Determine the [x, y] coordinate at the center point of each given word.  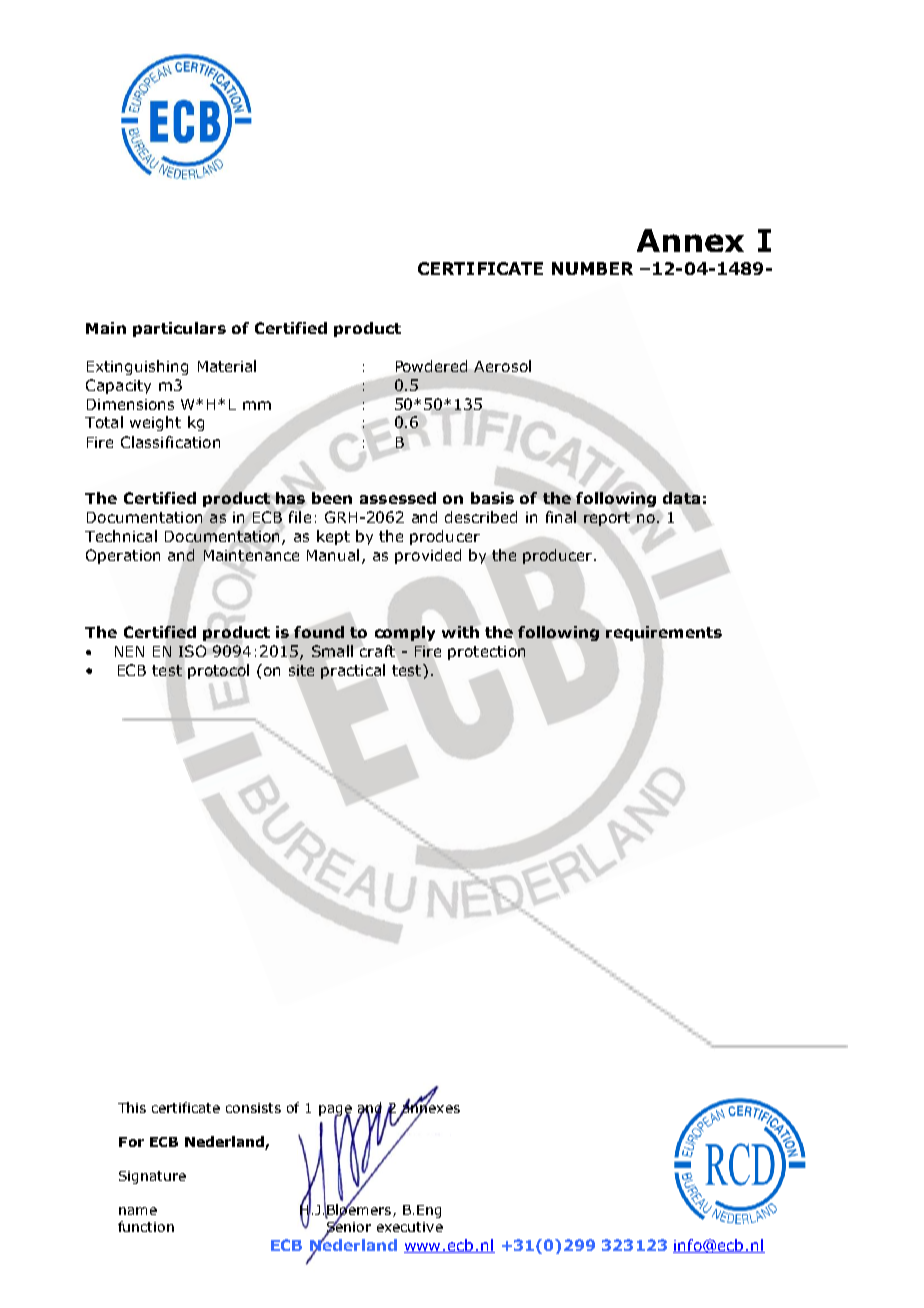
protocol [218, 671]
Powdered [431, 366]
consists [253, 1108]
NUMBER [592, 268]
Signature [152, 1177]
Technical [121, 536]
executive [410, 1227]
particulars [179, 329]
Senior [348, 1227]
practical [353, 671]
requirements [664, 633]
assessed [398, 498]
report [607, 519]
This [132, 1107]
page [335, 1111]
